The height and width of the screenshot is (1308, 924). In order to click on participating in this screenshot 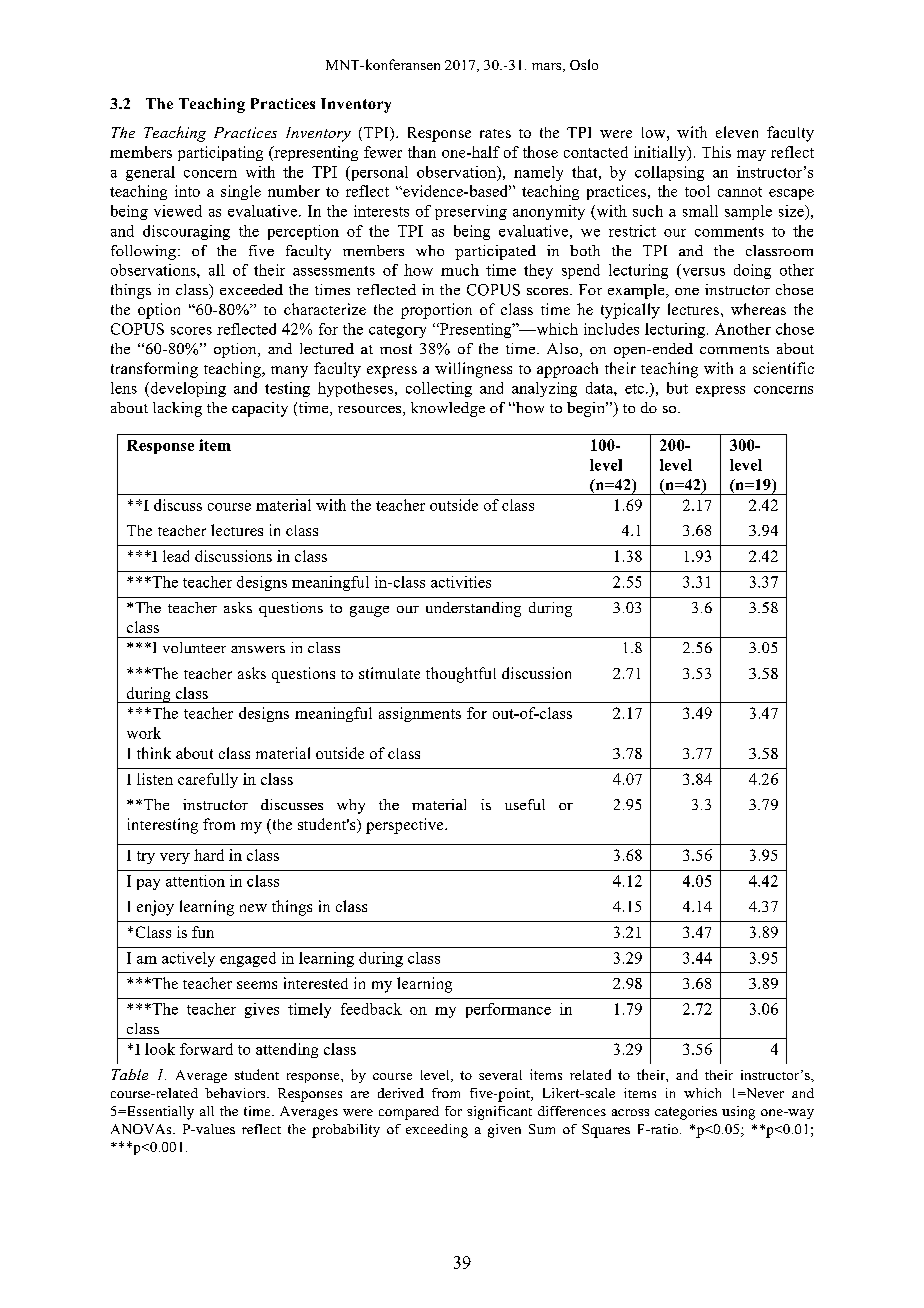, I will do `click(220, 153)`.
